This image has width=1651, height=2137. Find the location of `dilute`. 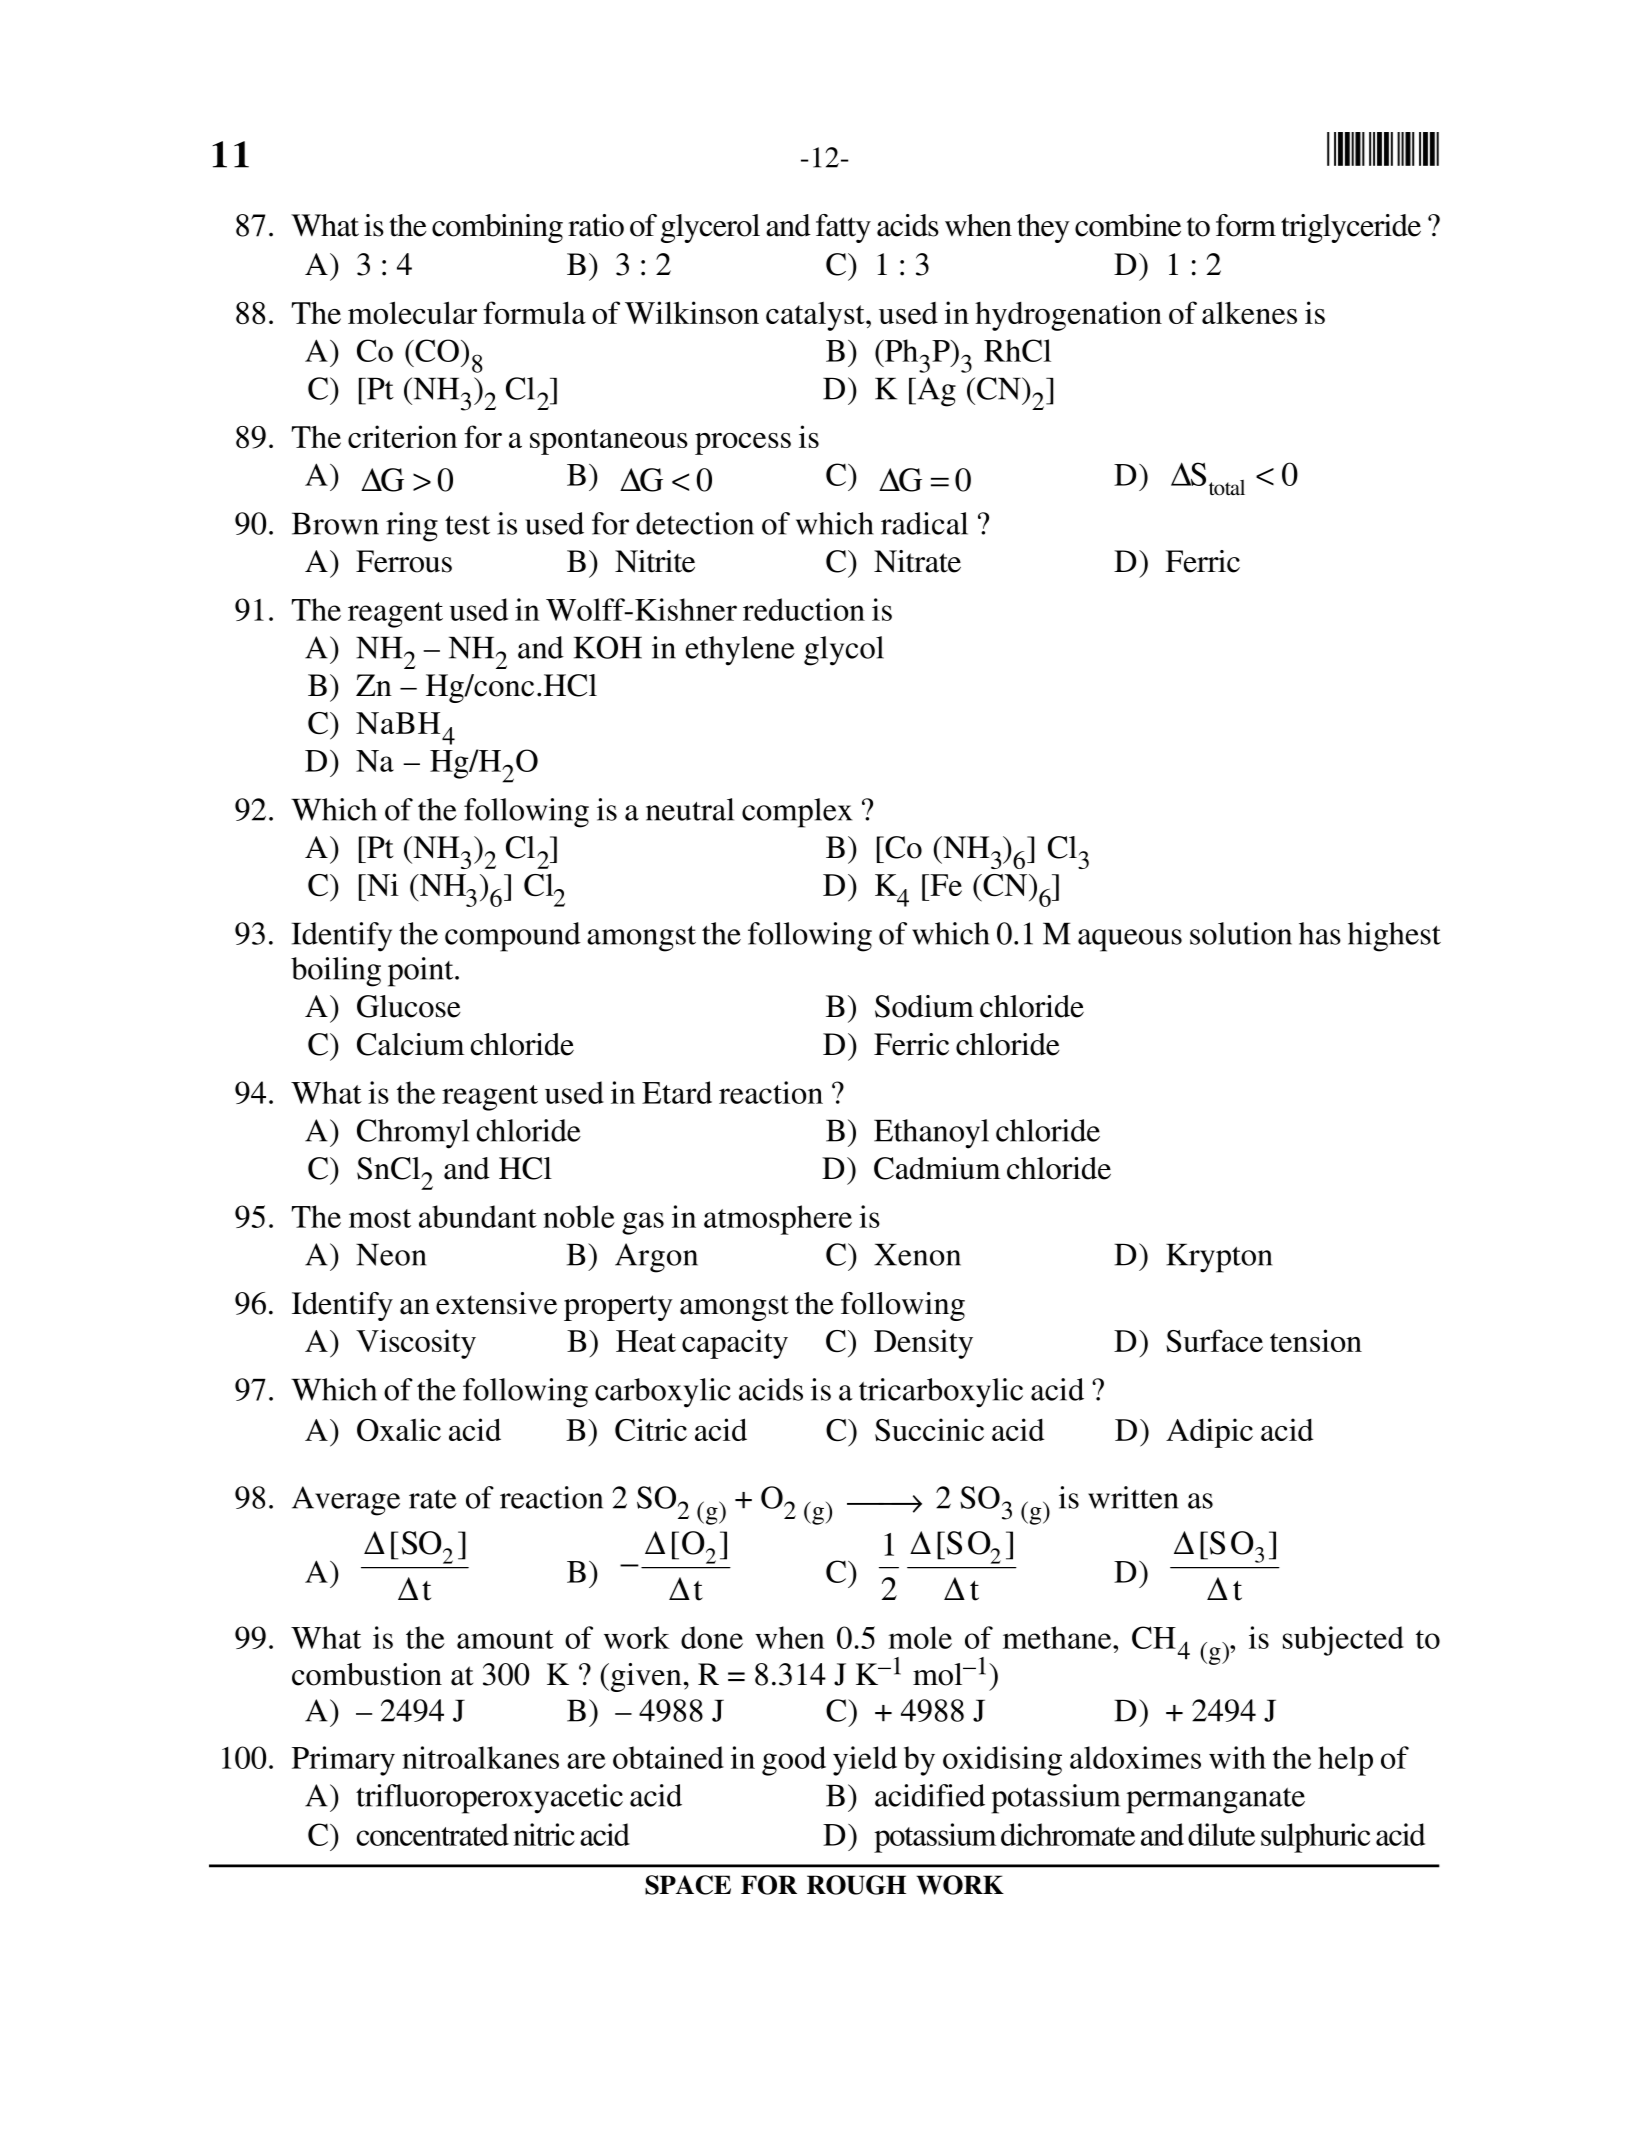

dilute is located at coordinates (1221, 1834).
